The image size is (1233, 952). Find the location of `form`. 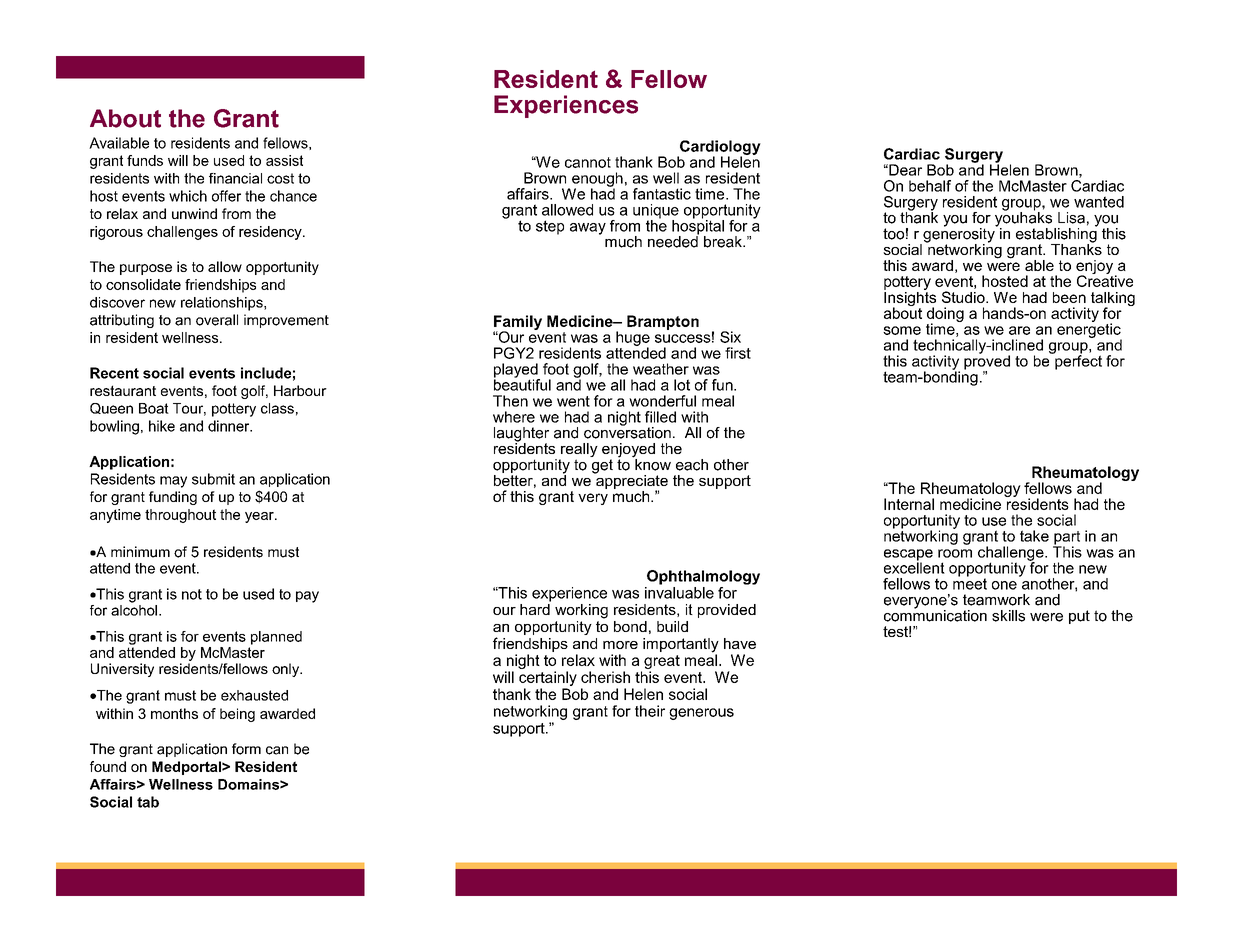

form is located at coordinates (246, 749).
